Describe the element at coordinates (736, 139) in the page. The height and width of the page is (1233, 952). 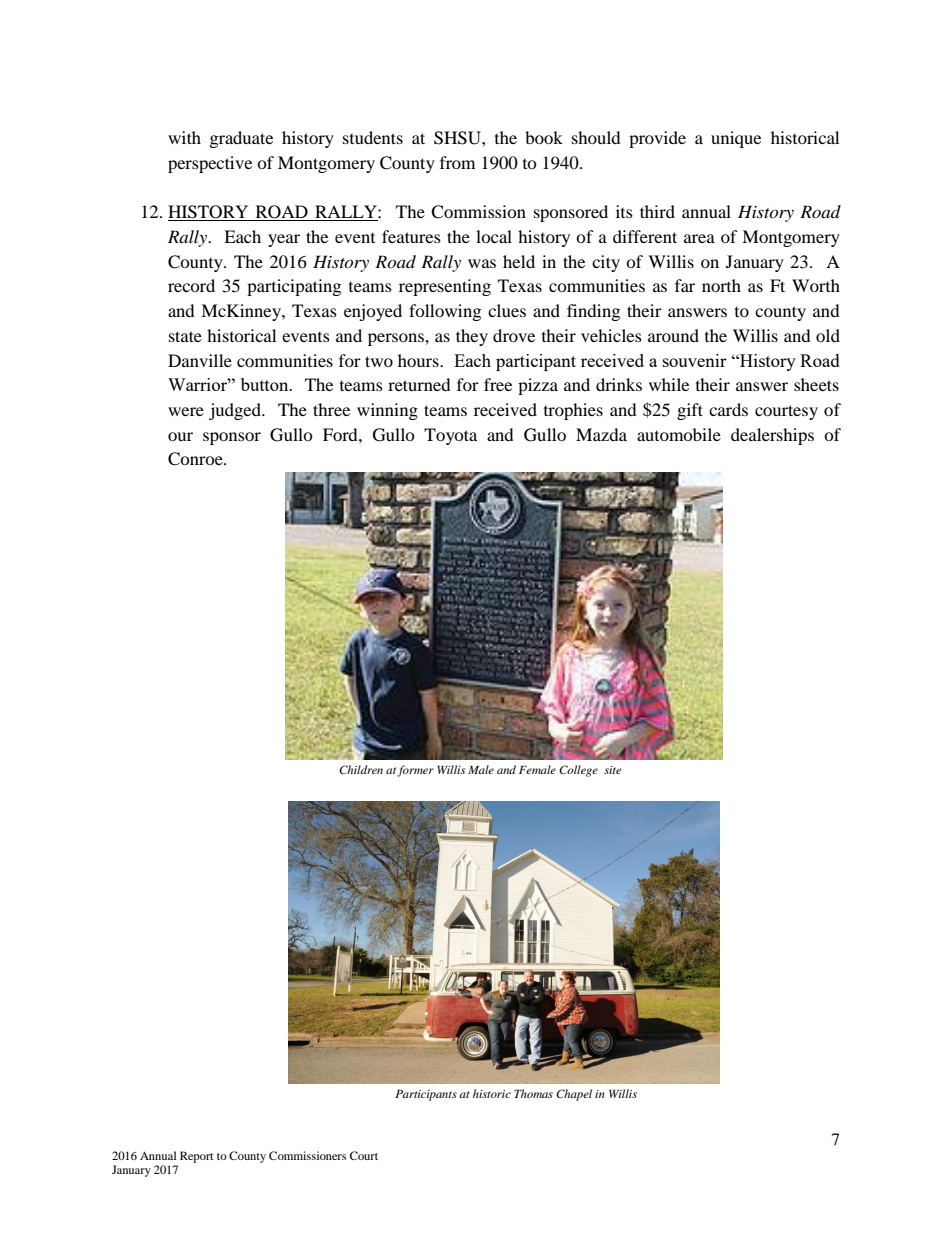
I see `unique` at that location.
